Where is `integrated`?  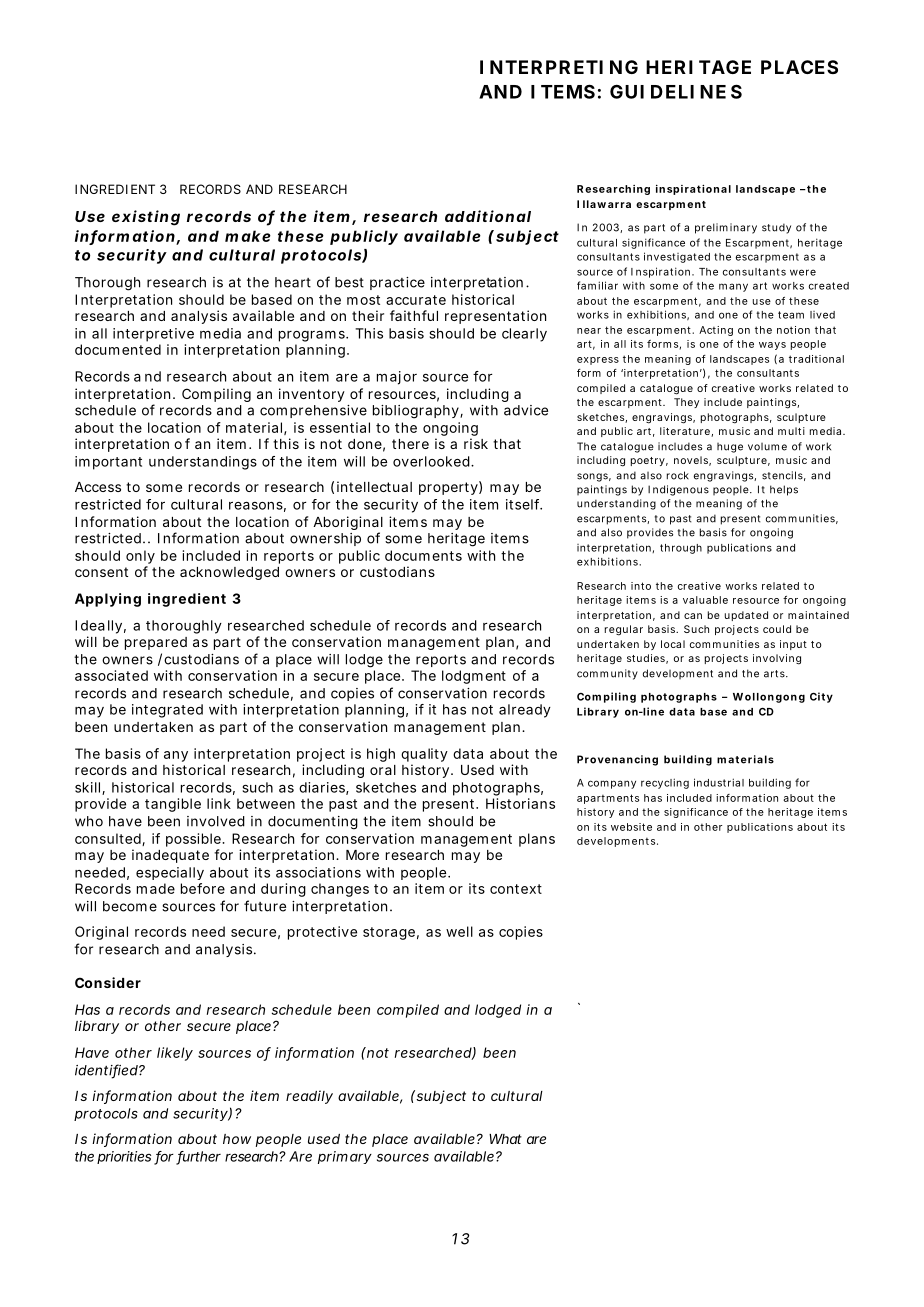
integrated is located at coordinates (167, 711).
